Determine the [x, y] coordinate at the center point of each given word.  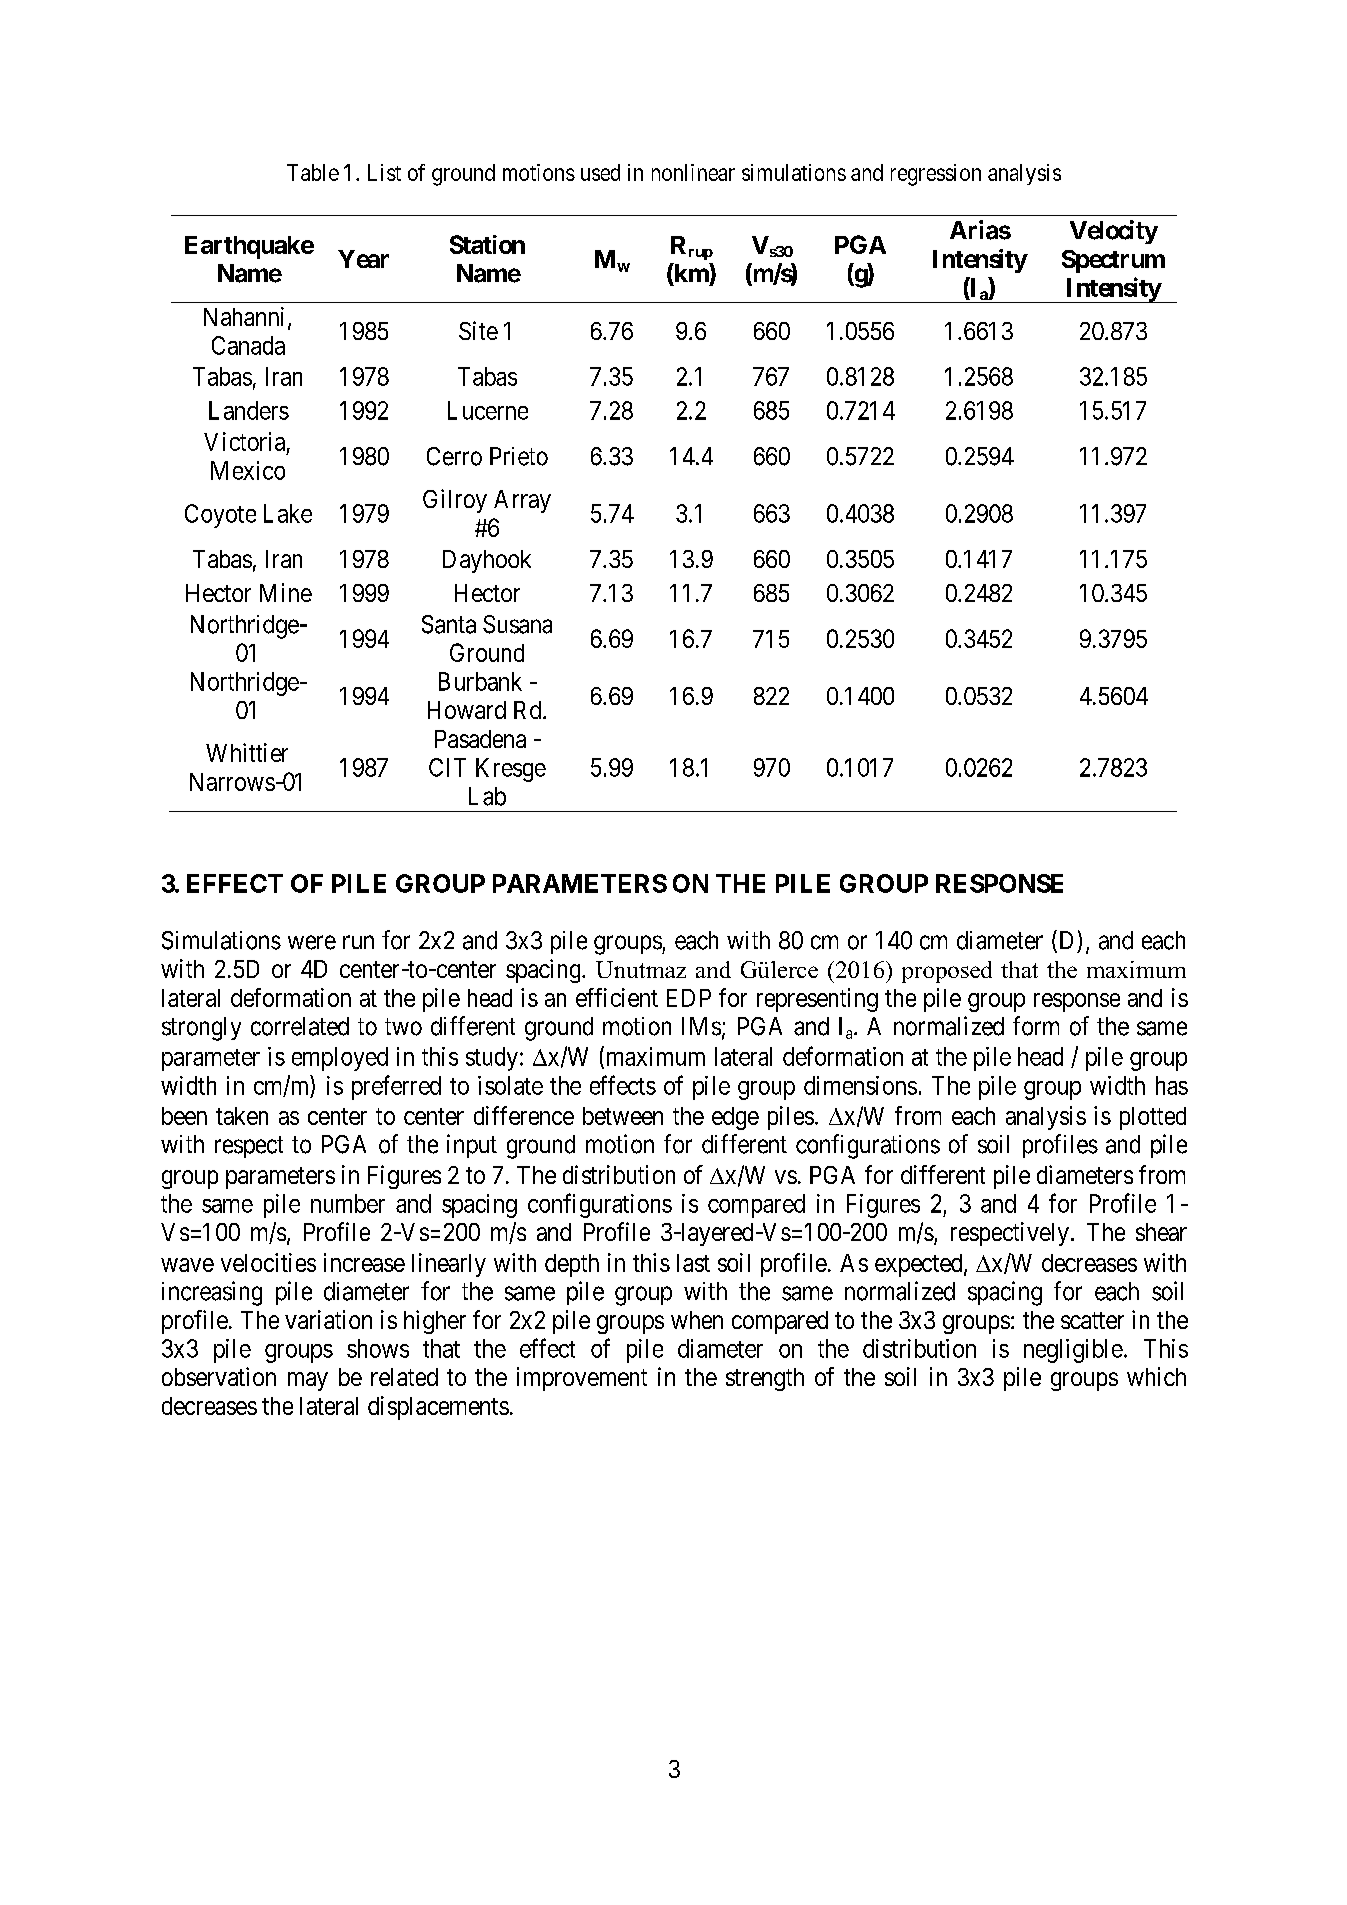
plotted [1153, 1118]
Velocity [1114, 232]
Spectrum [1113, 261]
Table [313, 172]
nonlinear [693, 172]
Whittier [247, 752]
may [308, 1381]
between [623, 1116]
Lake [288, 513]
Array [522, 501]
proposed [947, 972]
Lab [487, 796]
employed [340, 1059]
